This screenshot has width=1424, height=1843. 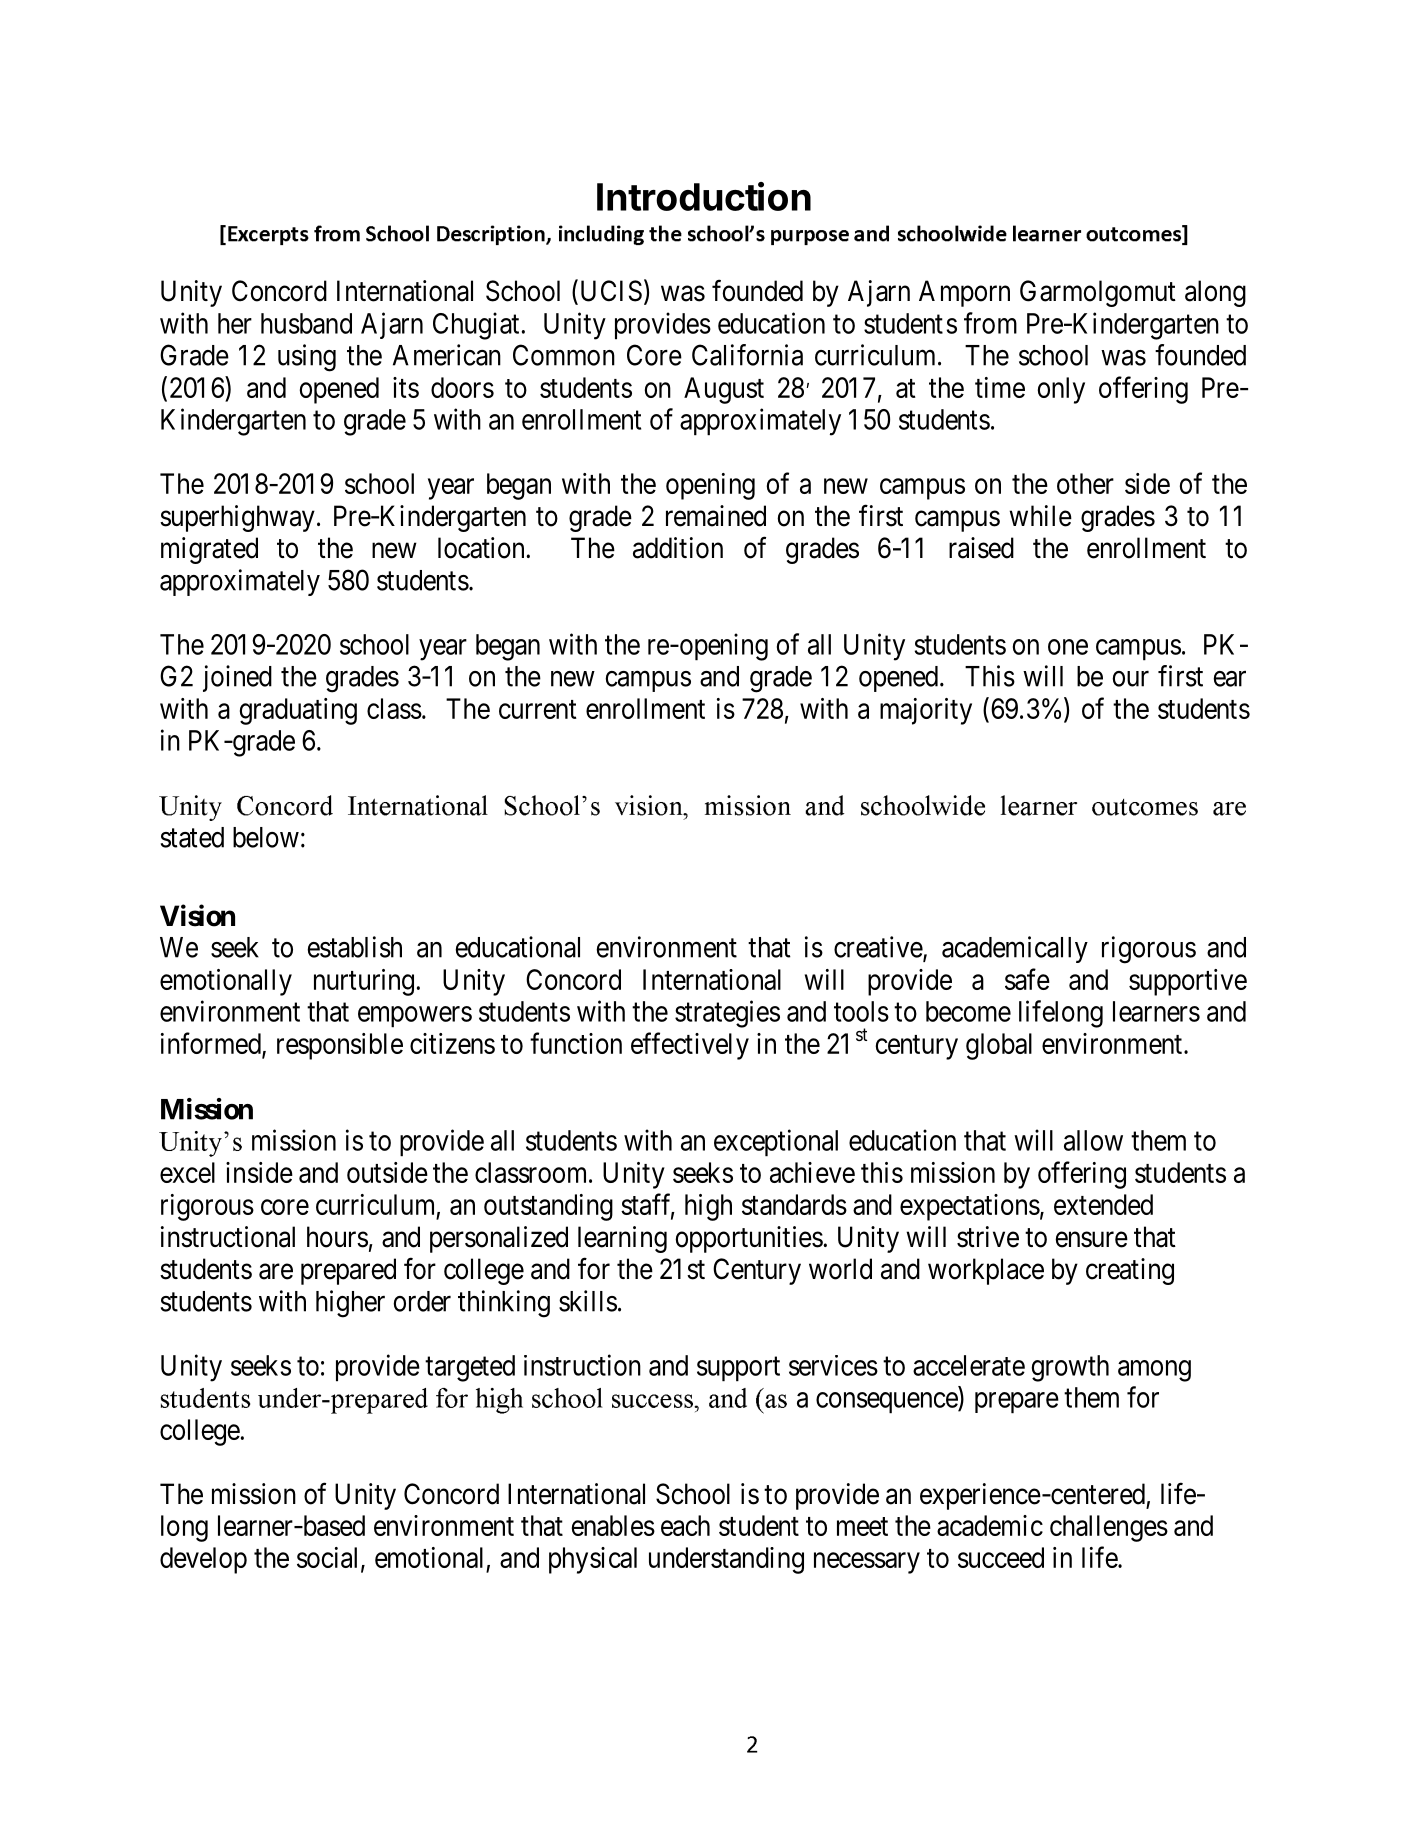 I want to click on each, so click(x=685, y=1525).
